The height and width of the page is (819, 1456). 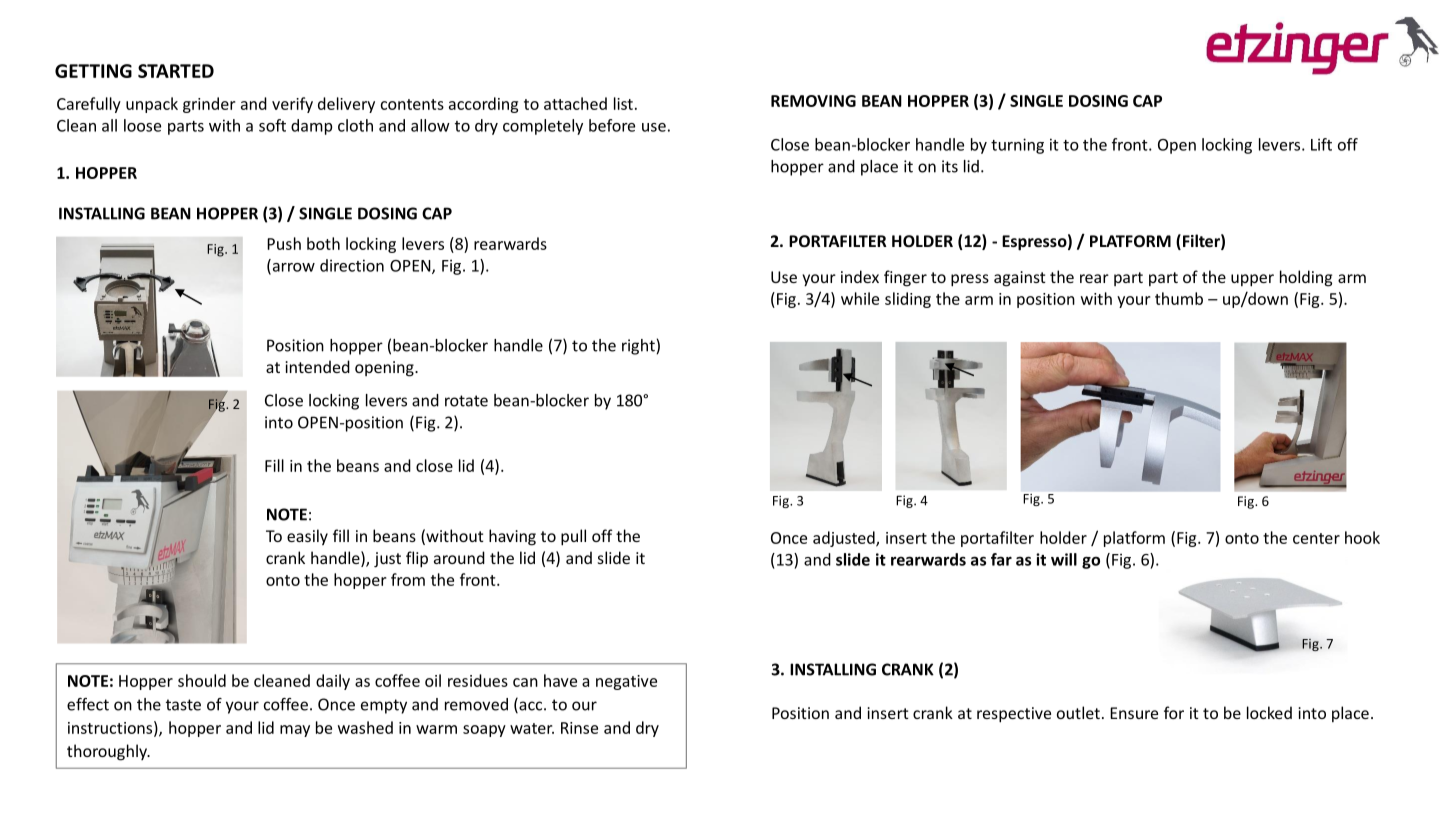 I want to click on while, so click(x=860, y=298).
